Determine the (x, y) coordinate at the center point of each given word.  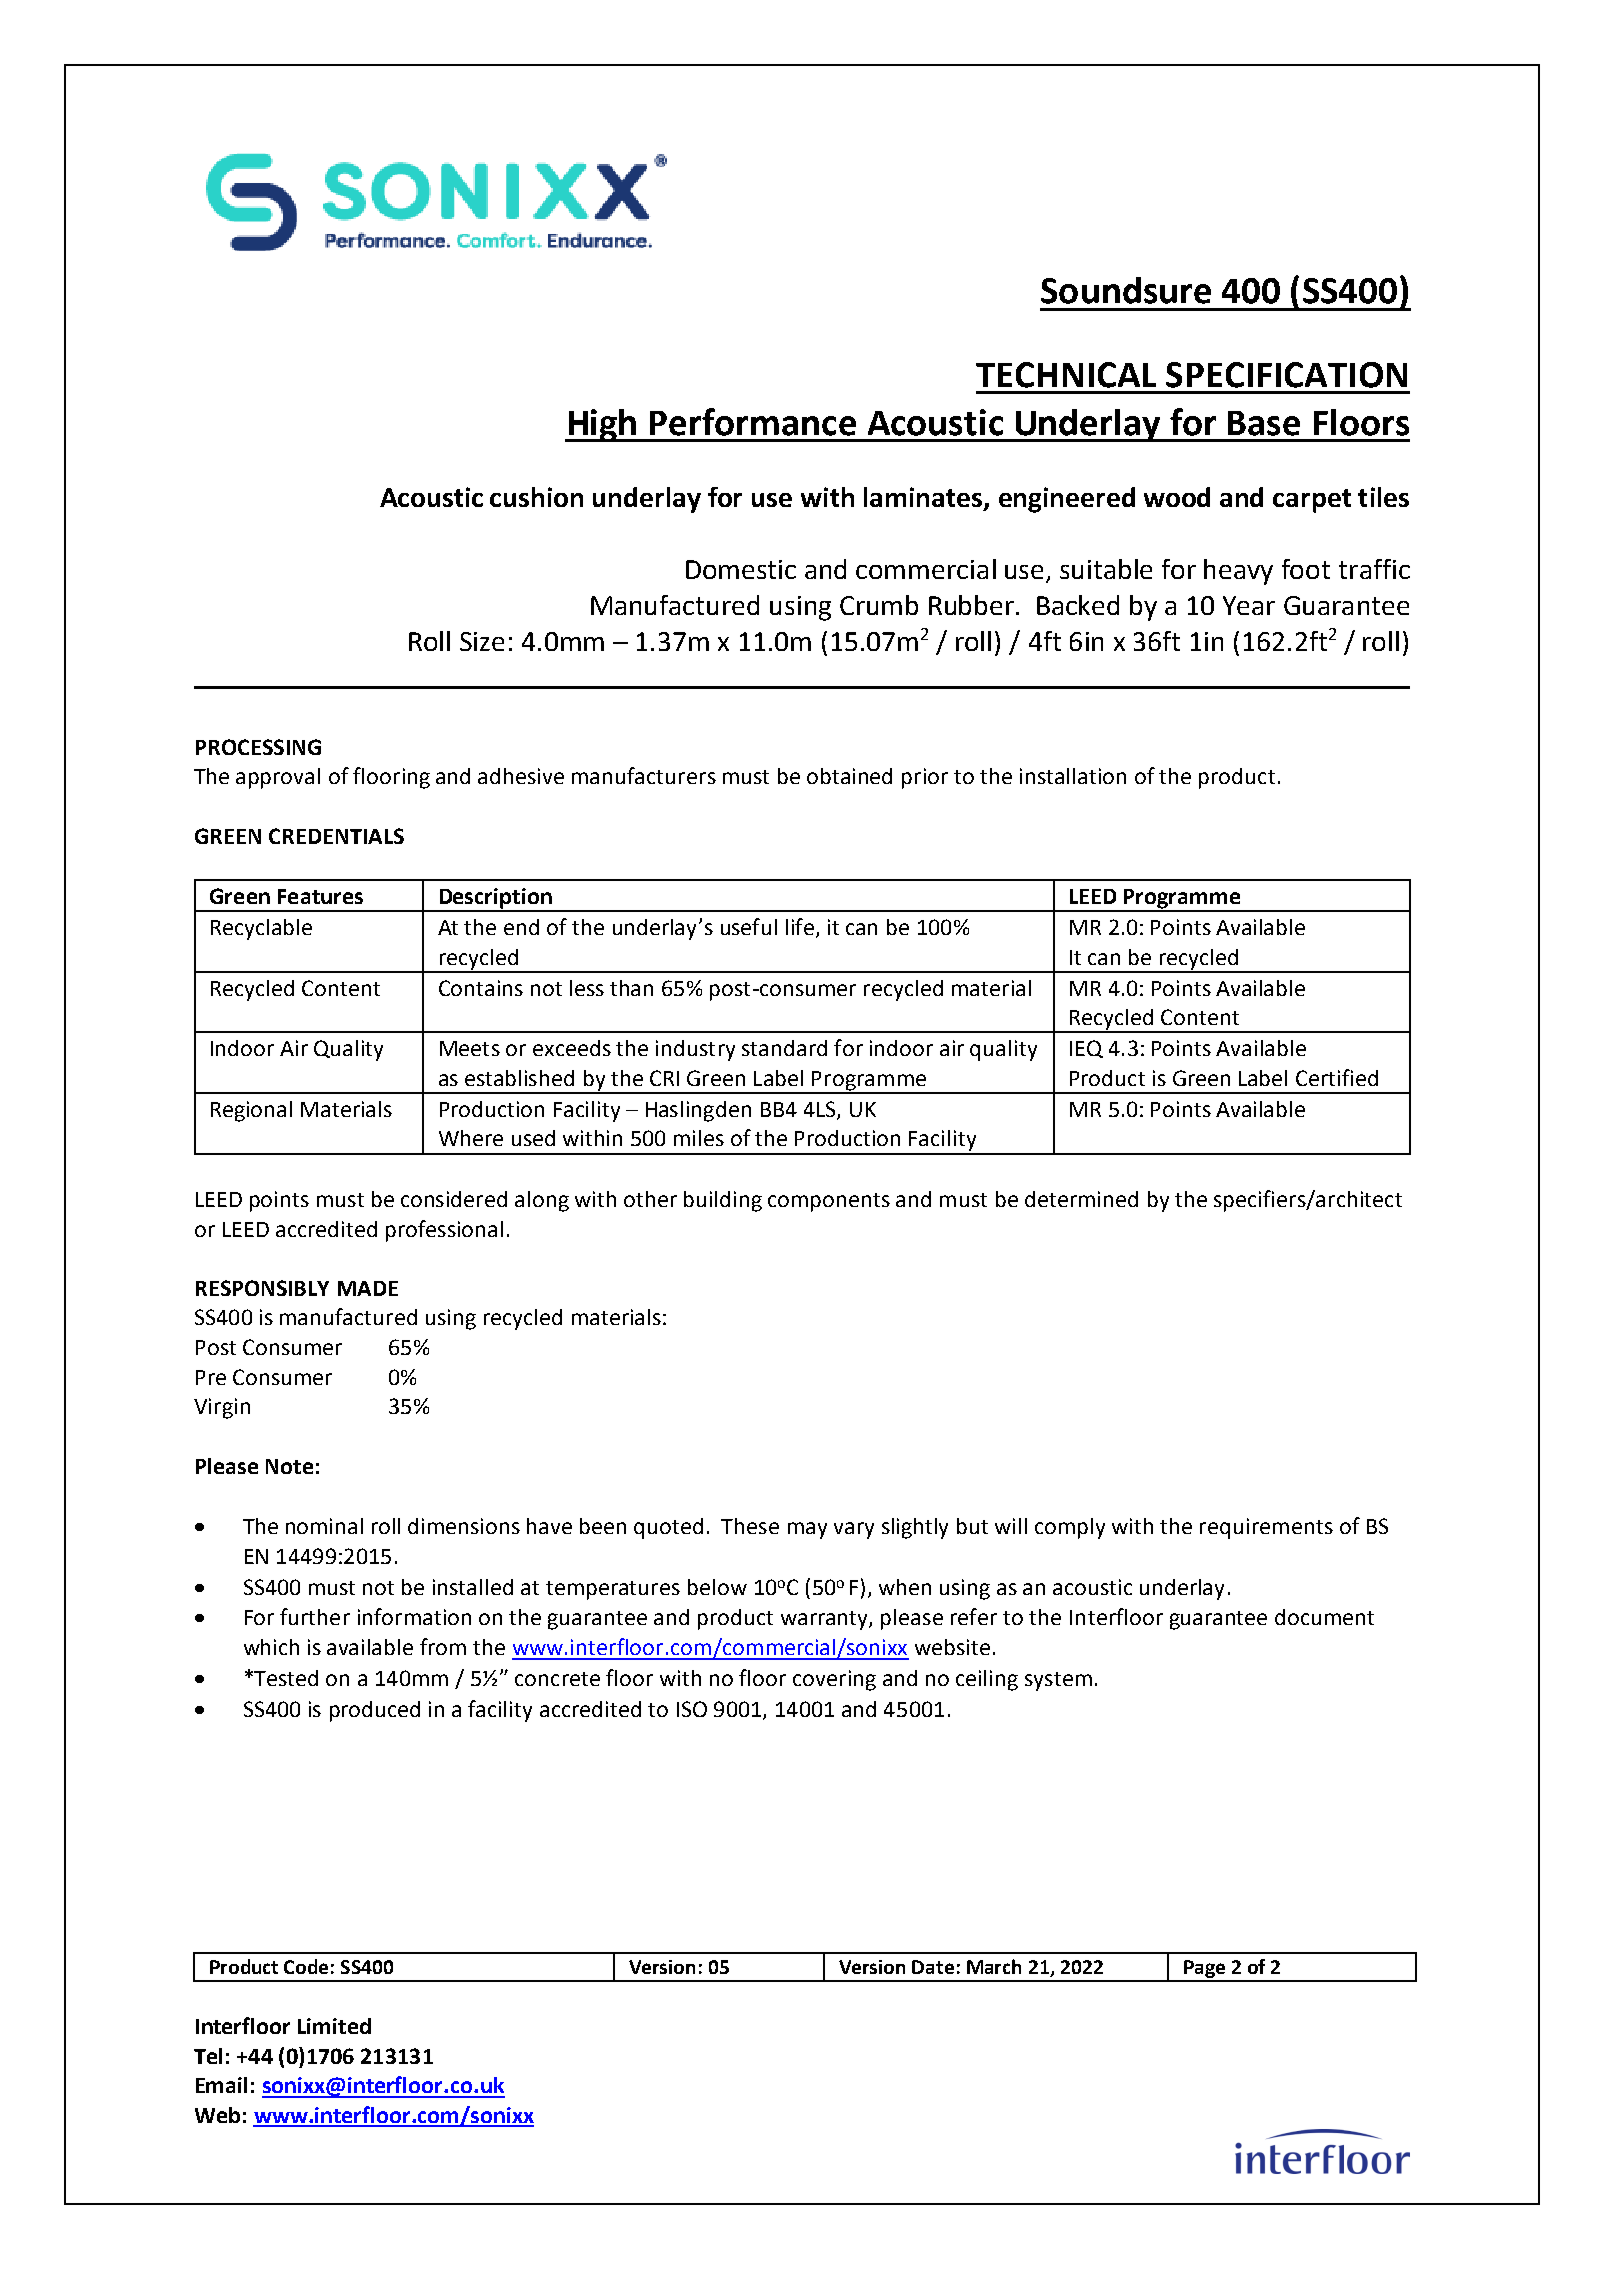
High (602, 425)
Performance (753, 422)
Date (933, 1967)
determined (1081, 1199)
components (829, 1202)
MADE (368, 1288)
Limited (334, 2026)
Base (1264, 423)
